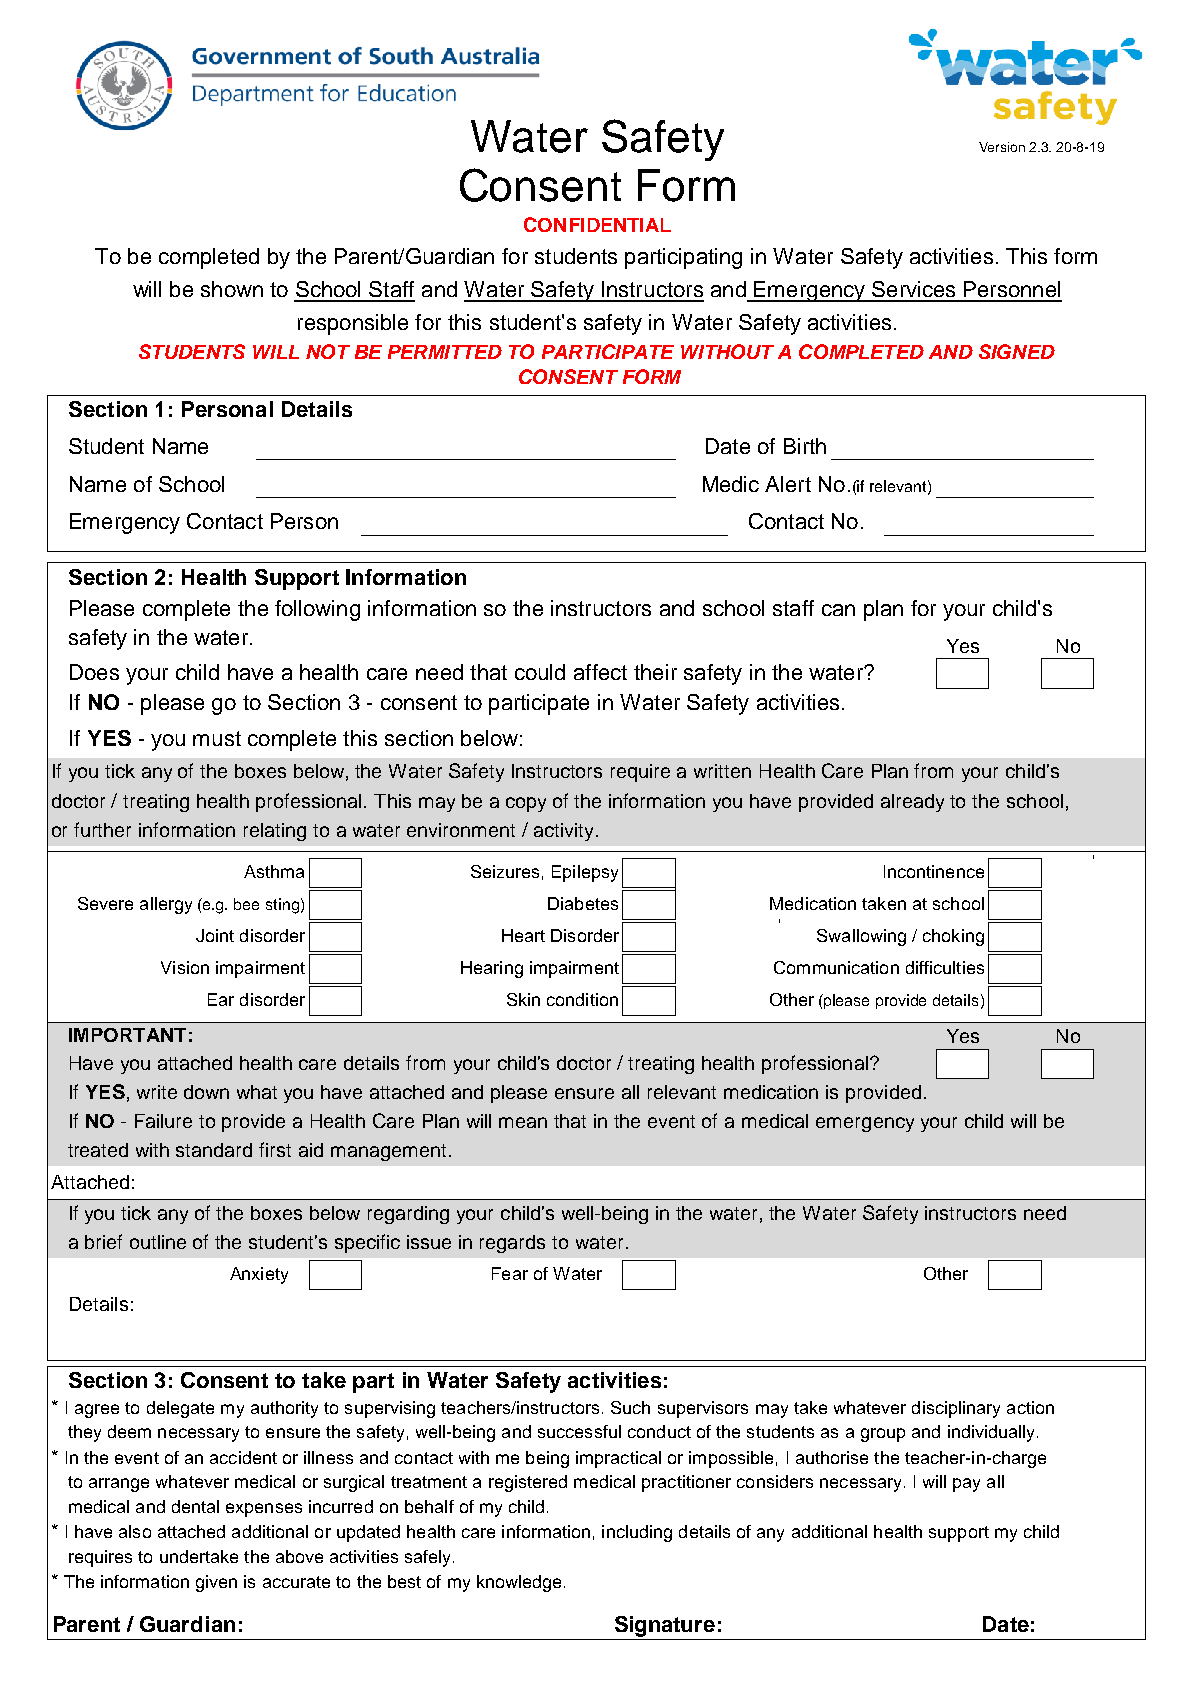  I want to click on shown, so click(232, 289).
